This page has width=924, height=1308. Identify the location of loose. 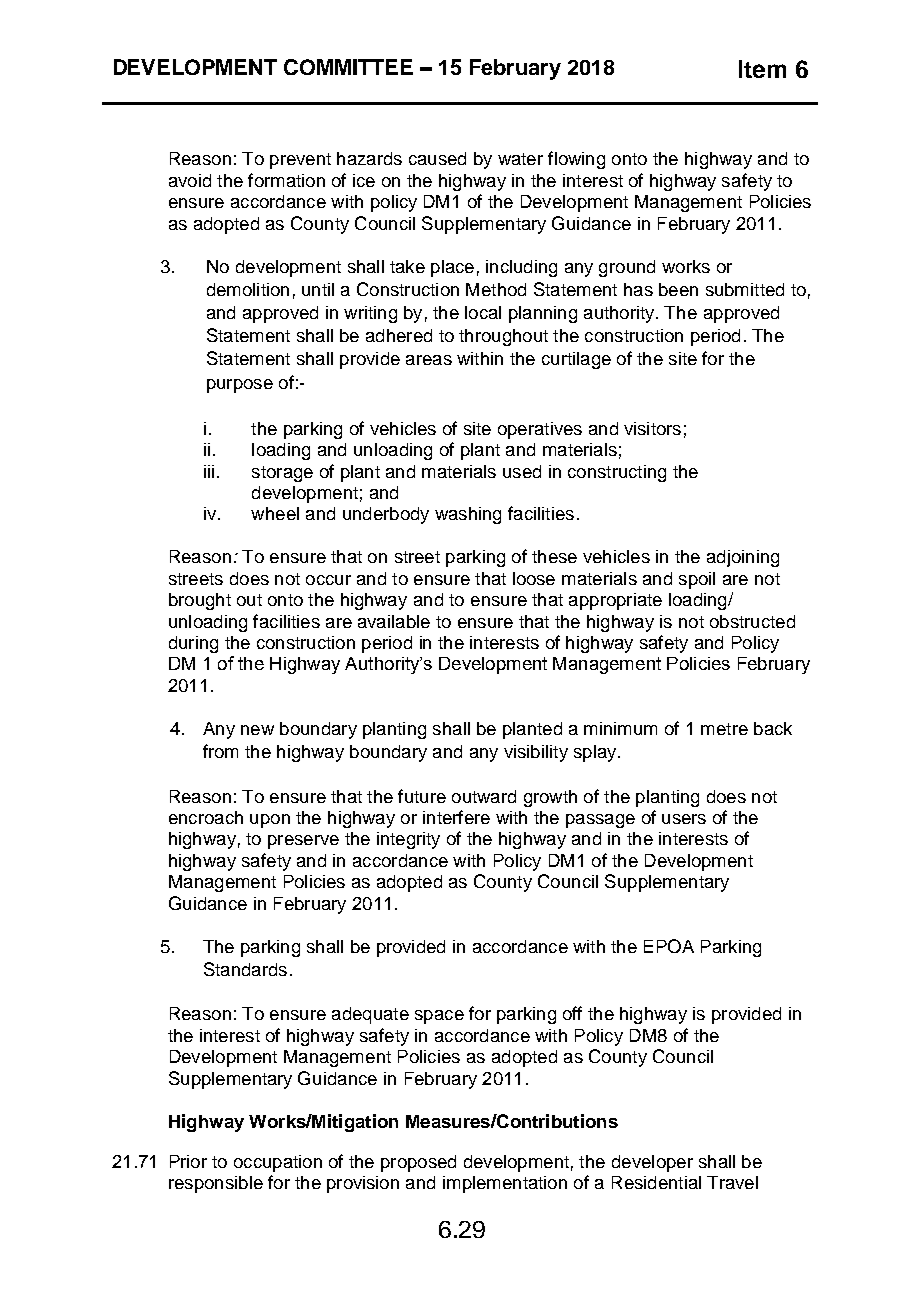
(534, 578).
